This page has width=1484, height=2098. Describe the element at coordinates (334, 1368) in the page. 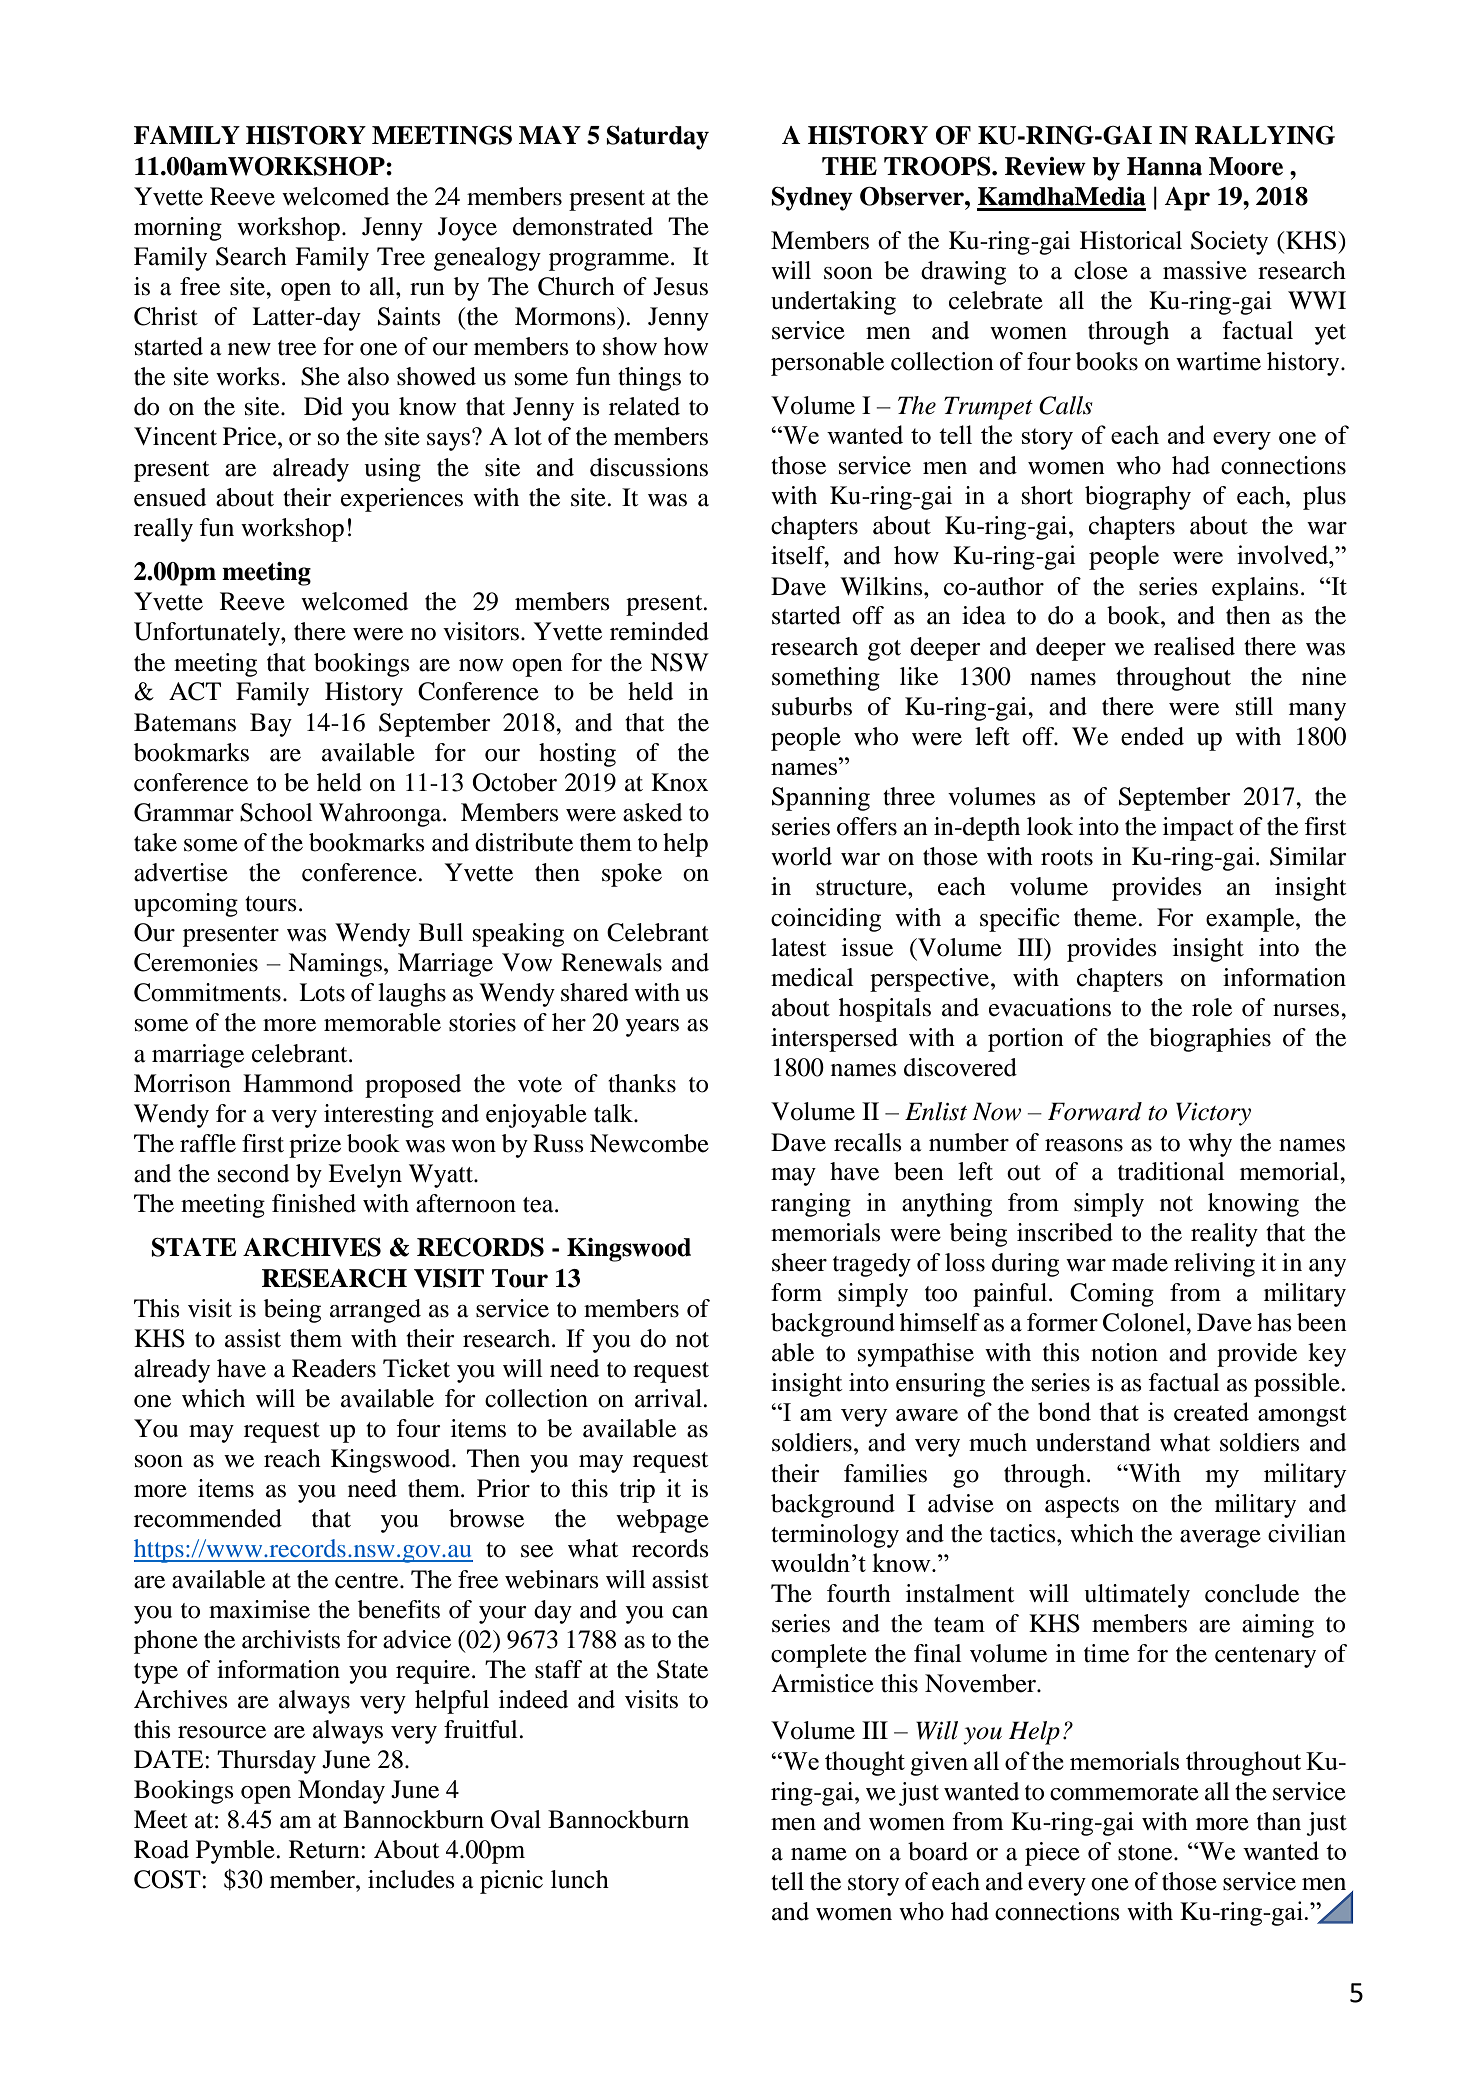

I see `Readers` at that location.
